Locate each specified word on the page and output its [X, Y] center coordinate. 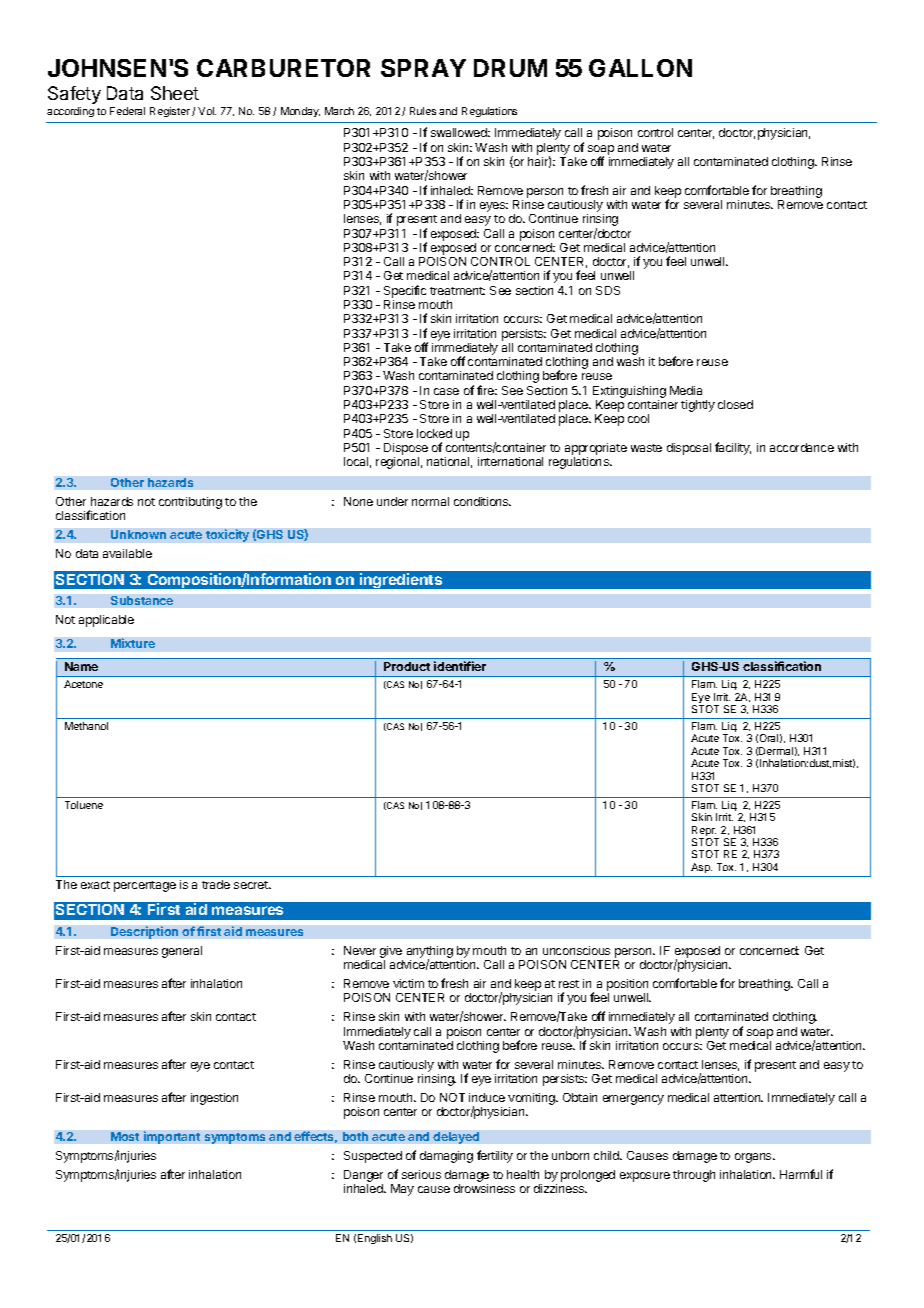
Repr [704, 832]
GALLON [640, 68]
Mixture [133, 643]
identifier [460, 666]
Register [170, 112]
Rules [423, 111]
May [402, 1190]
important [172, 1137]
